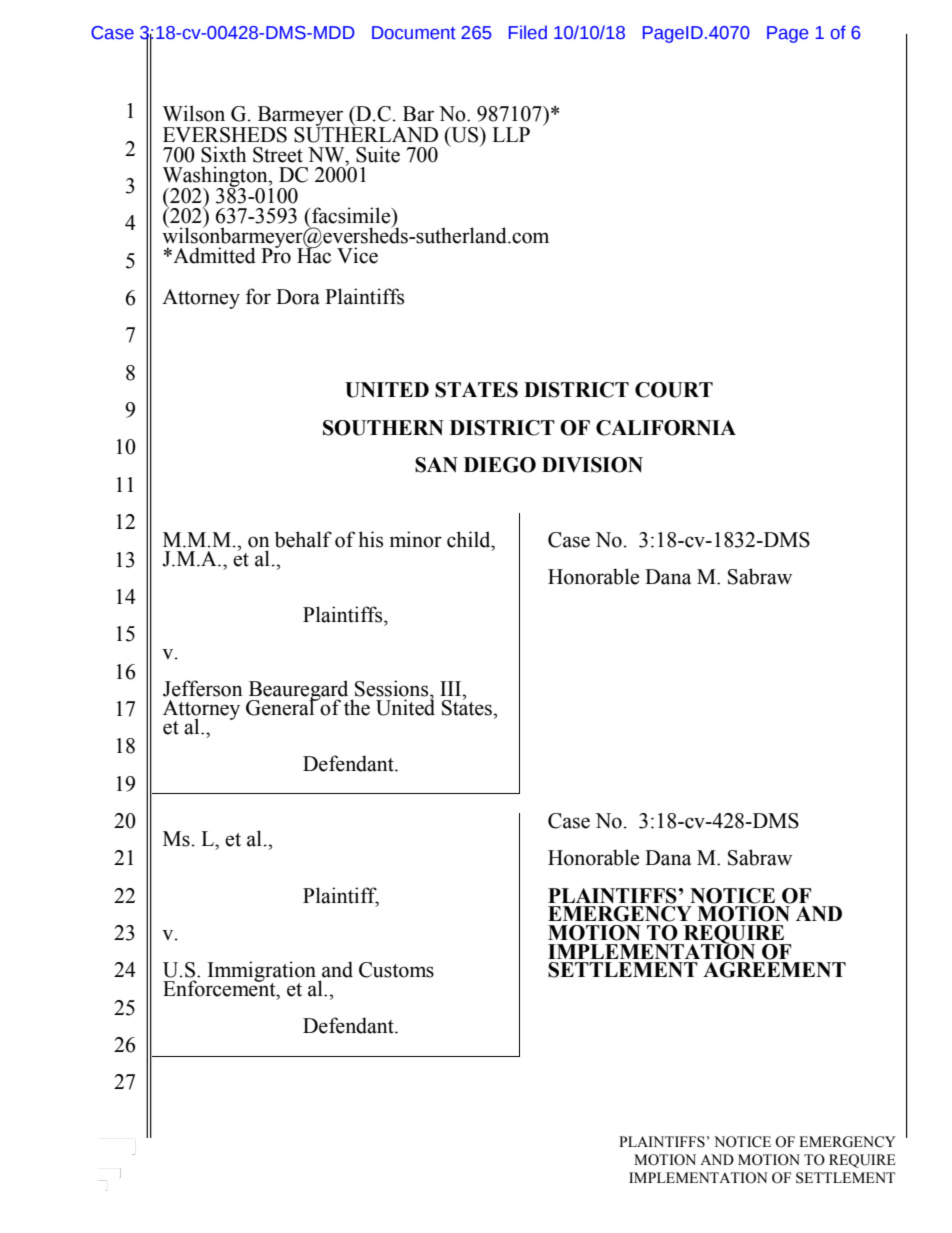 The width and height of the screenshot is (952, 1233). What do you see at coordinates (303, 539) in the screenshot?
I see `behalf` at bounding box center [303, 539].
